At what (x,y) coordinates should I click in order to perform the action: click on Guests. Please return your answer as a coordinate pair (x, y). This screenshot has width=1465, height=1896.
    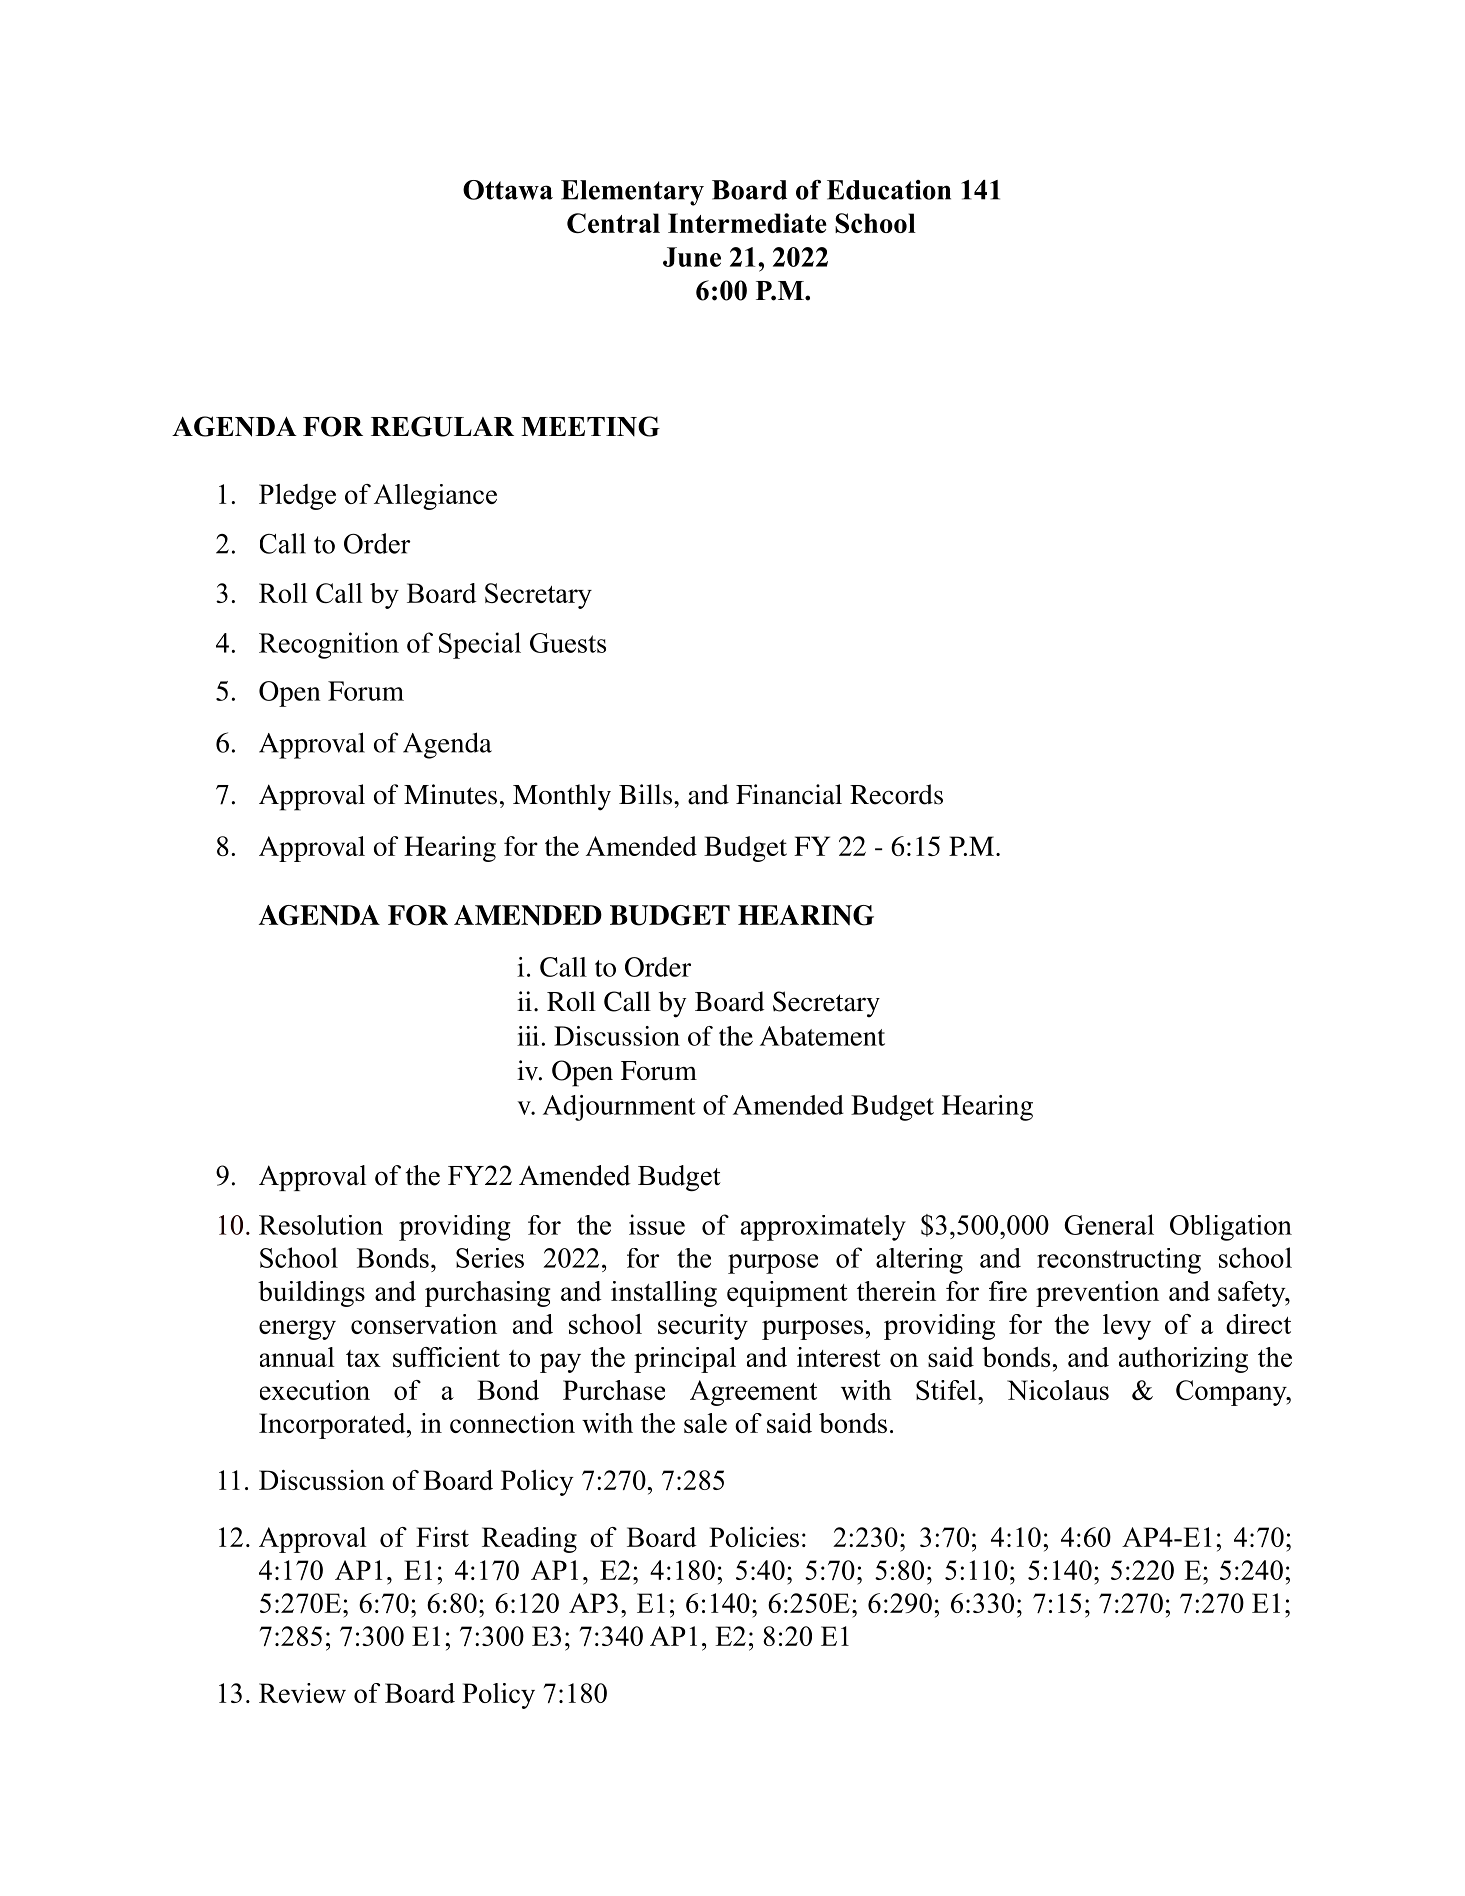
    Looking at the image, I should click on (568, 643).
